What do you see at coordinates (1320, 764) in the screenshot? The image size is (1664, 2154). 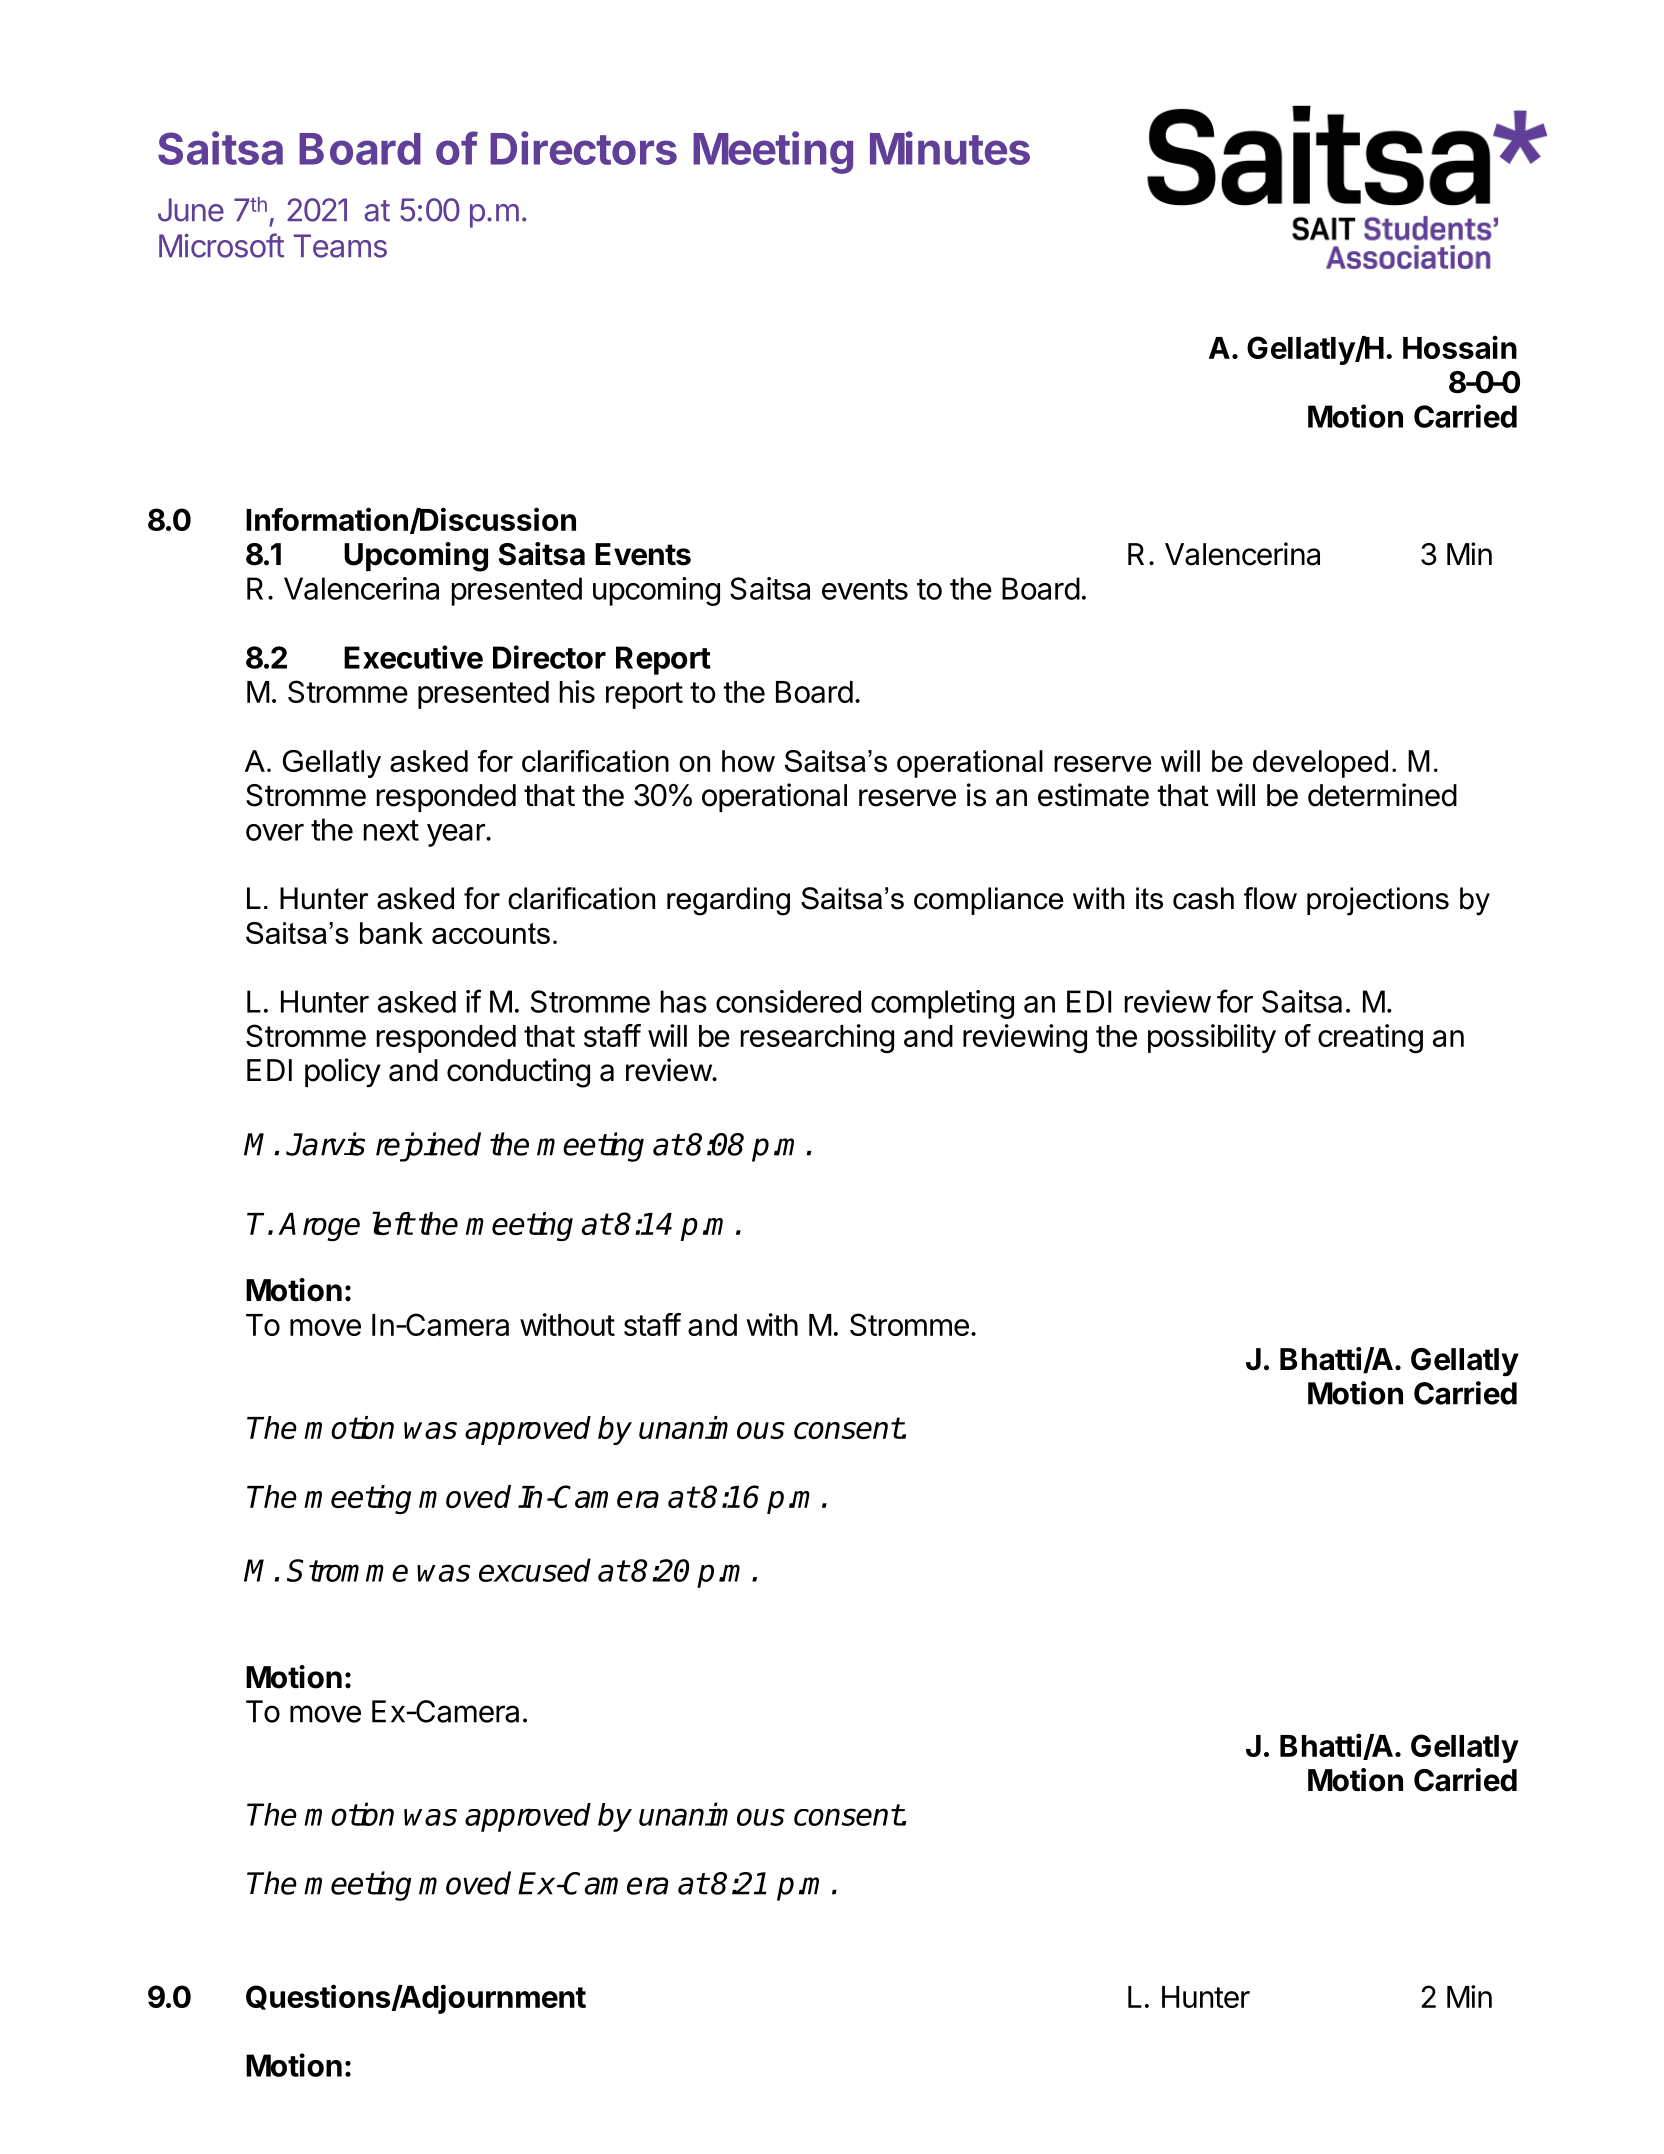 I see `developed` at bounding box center [1320, 764].
